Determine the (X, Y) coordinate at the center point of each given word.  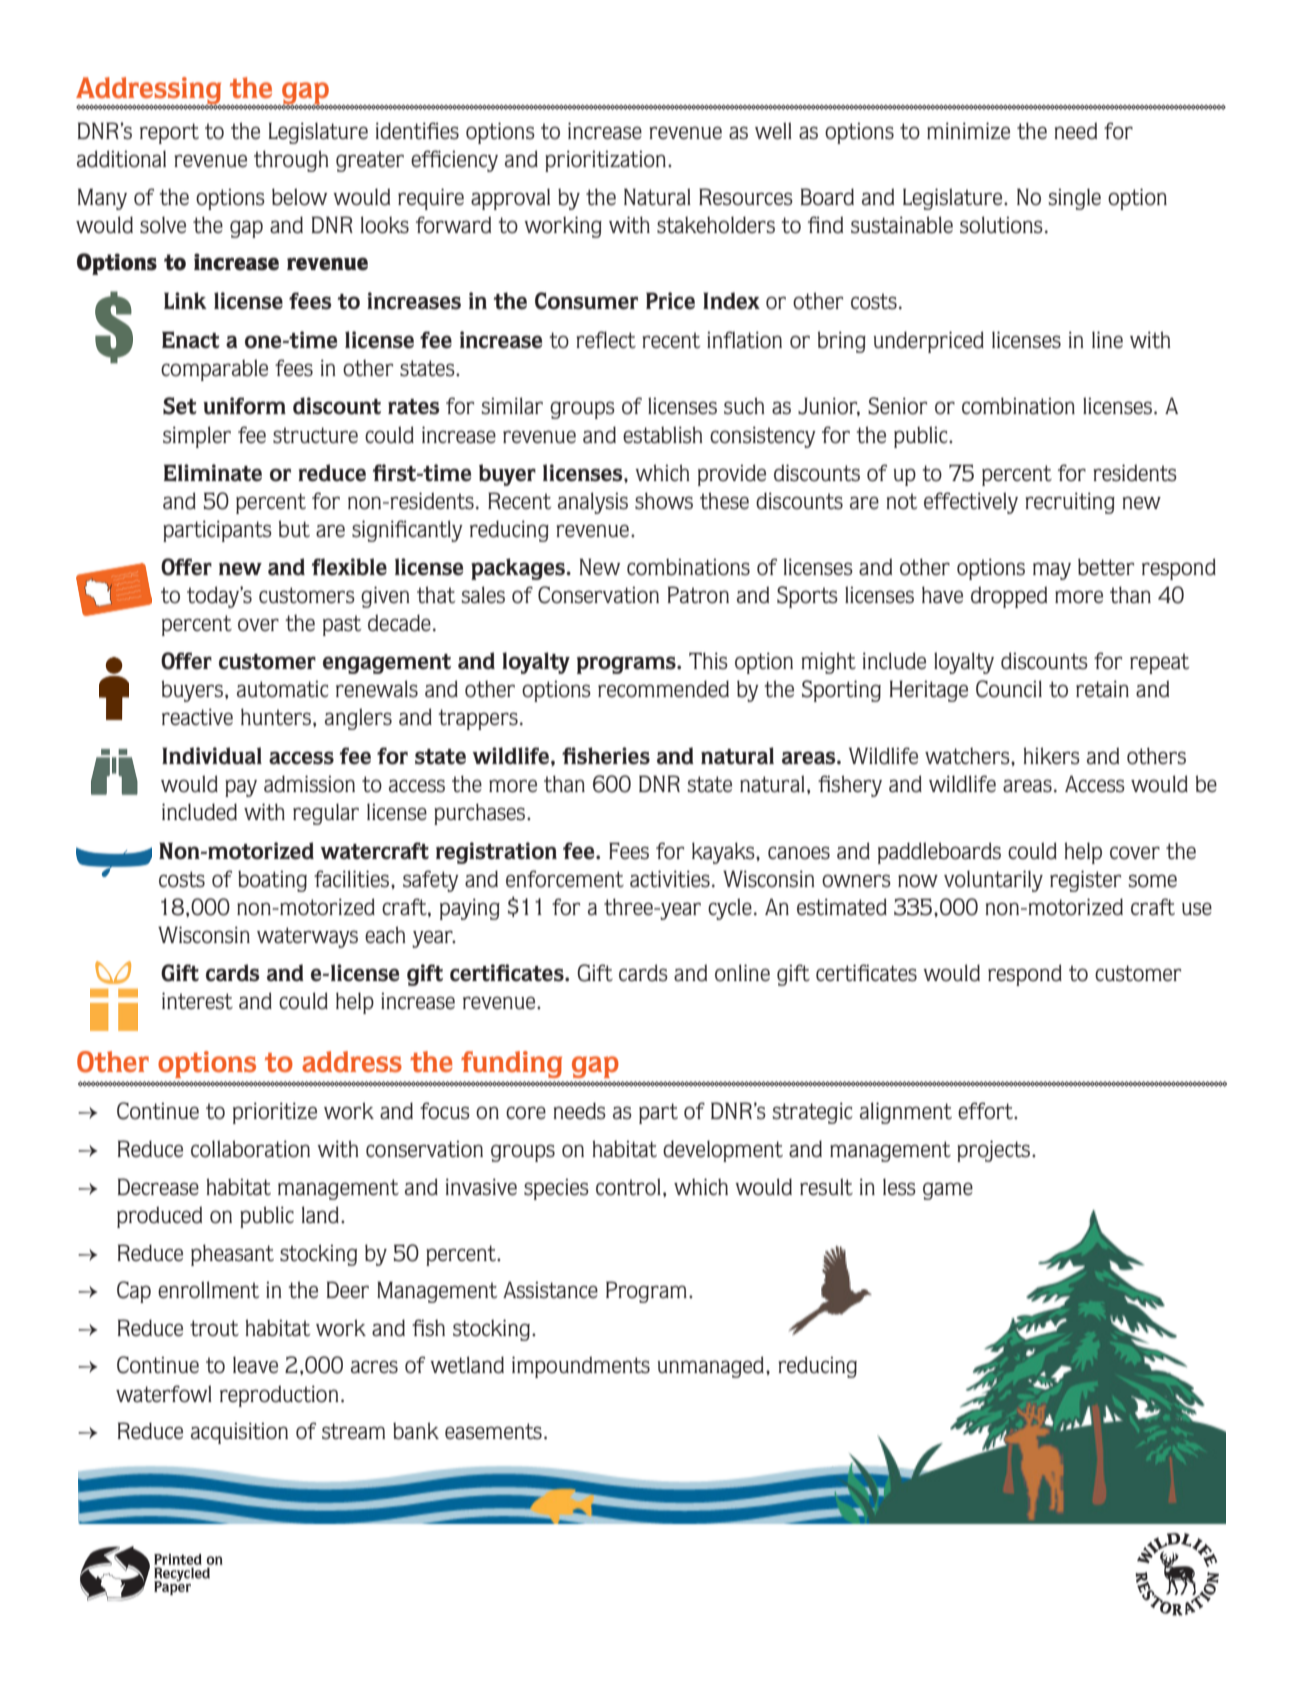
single (1075, 199)
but (294, 529)
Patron (698, 595)
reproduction (279, 1396)
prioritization (605, 161)
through (291, 161)
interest (197, 1001)
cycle (730, 909)
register (1085, 881)
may (1052, 571)
